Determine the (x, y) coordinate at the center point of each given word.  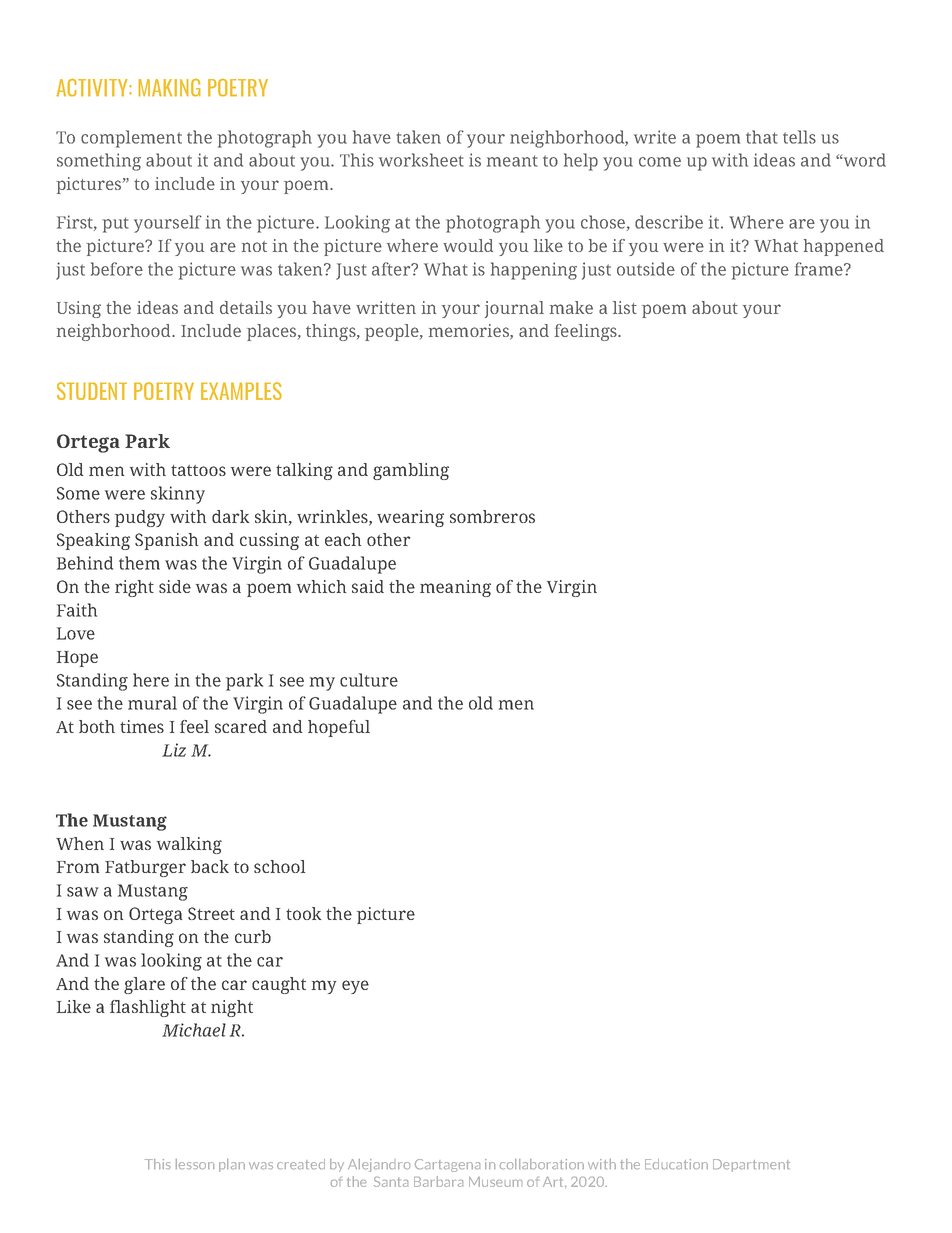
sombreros (492, 516)
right (134, 588)
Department (751, 1165)
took (303, 913)
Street (211, 913)
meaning (455, 588)
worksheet (421, 160)
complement (131, 139)
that (761, 137)
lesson (195, 1164)
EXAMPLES (241, 391)
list (625, 307)
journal (514, 309)
